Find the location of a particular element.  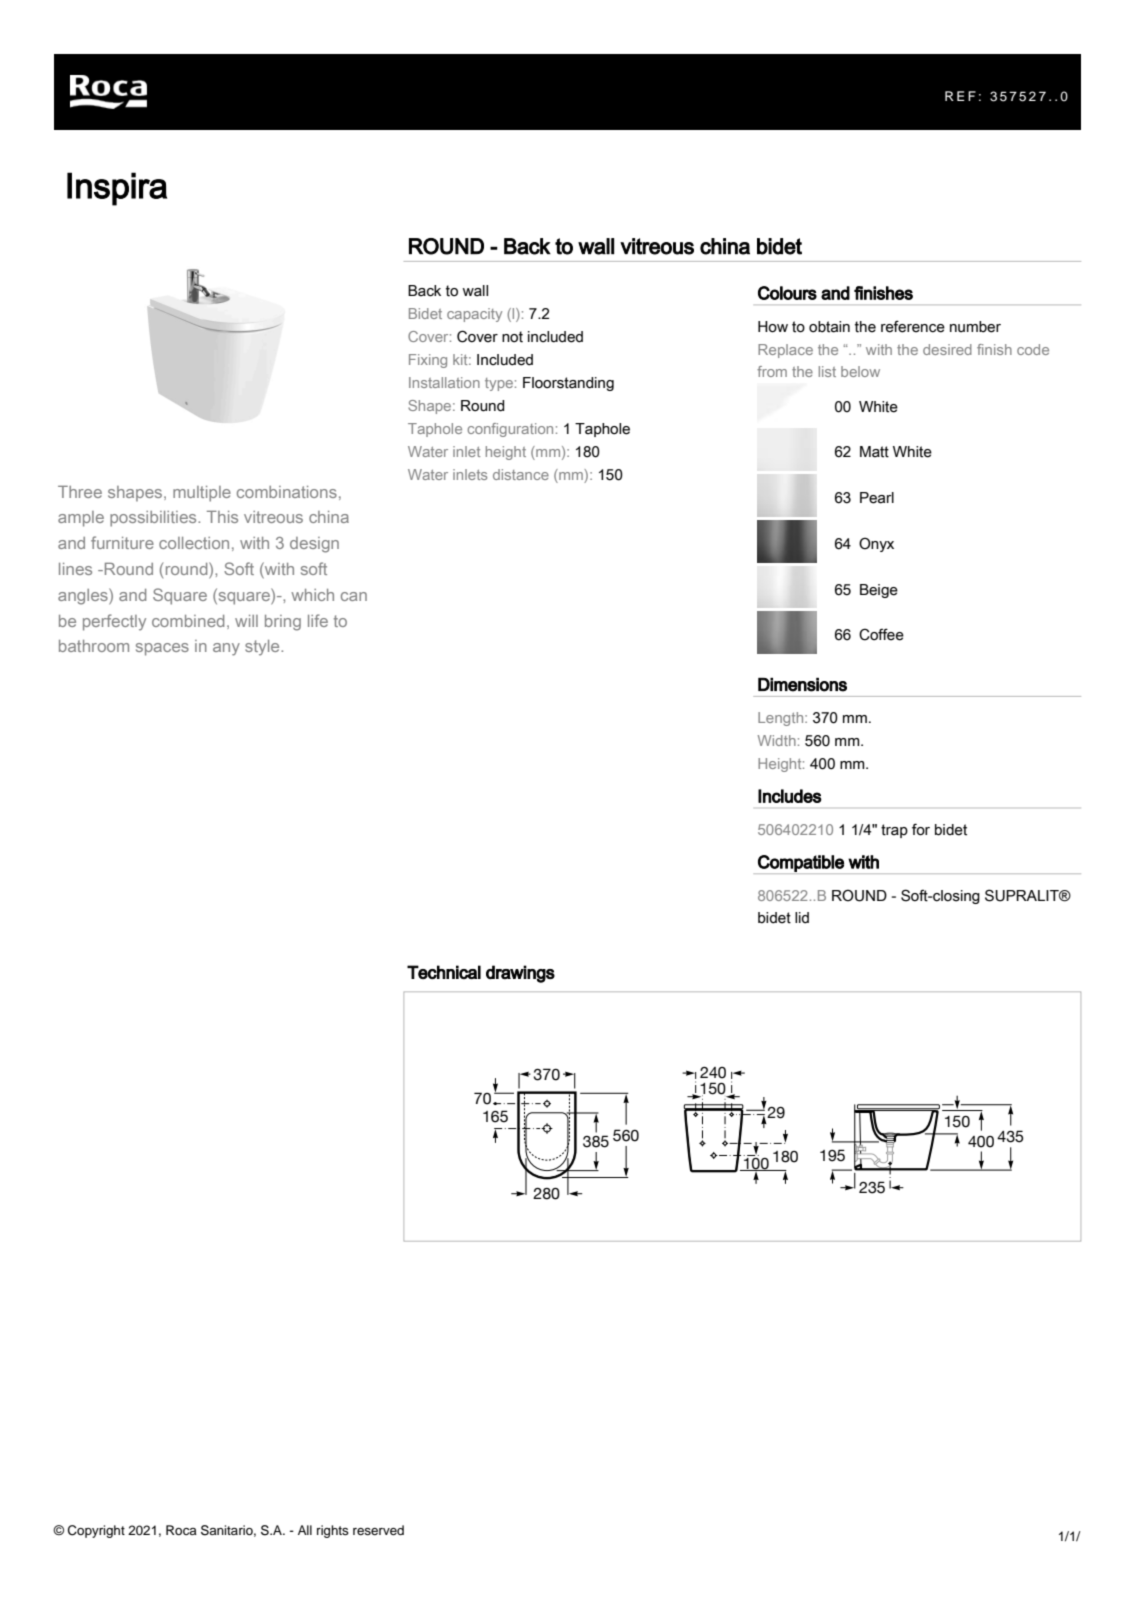

Technical is located at coordinates (444, 972).
